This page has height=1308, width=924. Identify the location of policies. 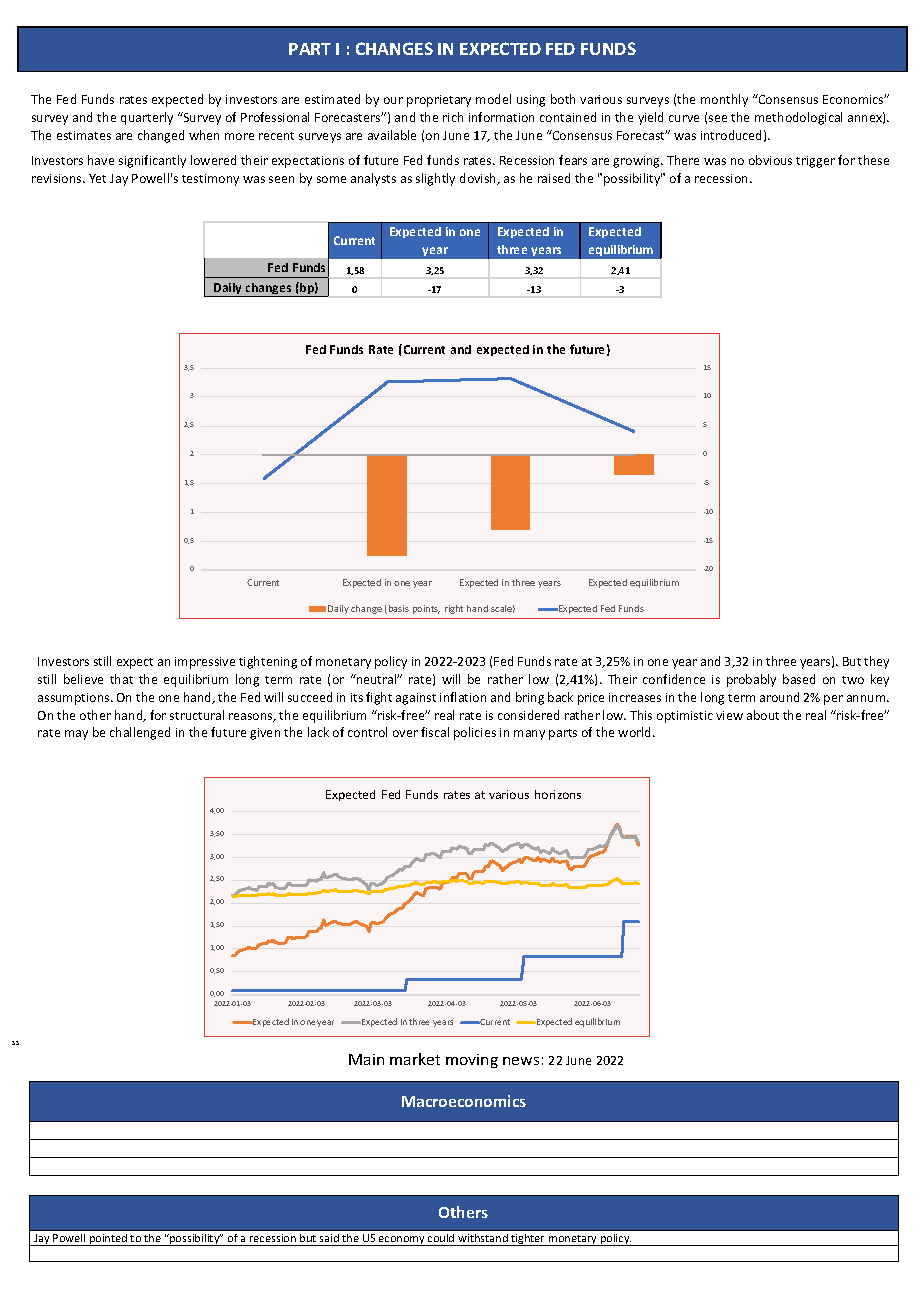
(475, 733).
